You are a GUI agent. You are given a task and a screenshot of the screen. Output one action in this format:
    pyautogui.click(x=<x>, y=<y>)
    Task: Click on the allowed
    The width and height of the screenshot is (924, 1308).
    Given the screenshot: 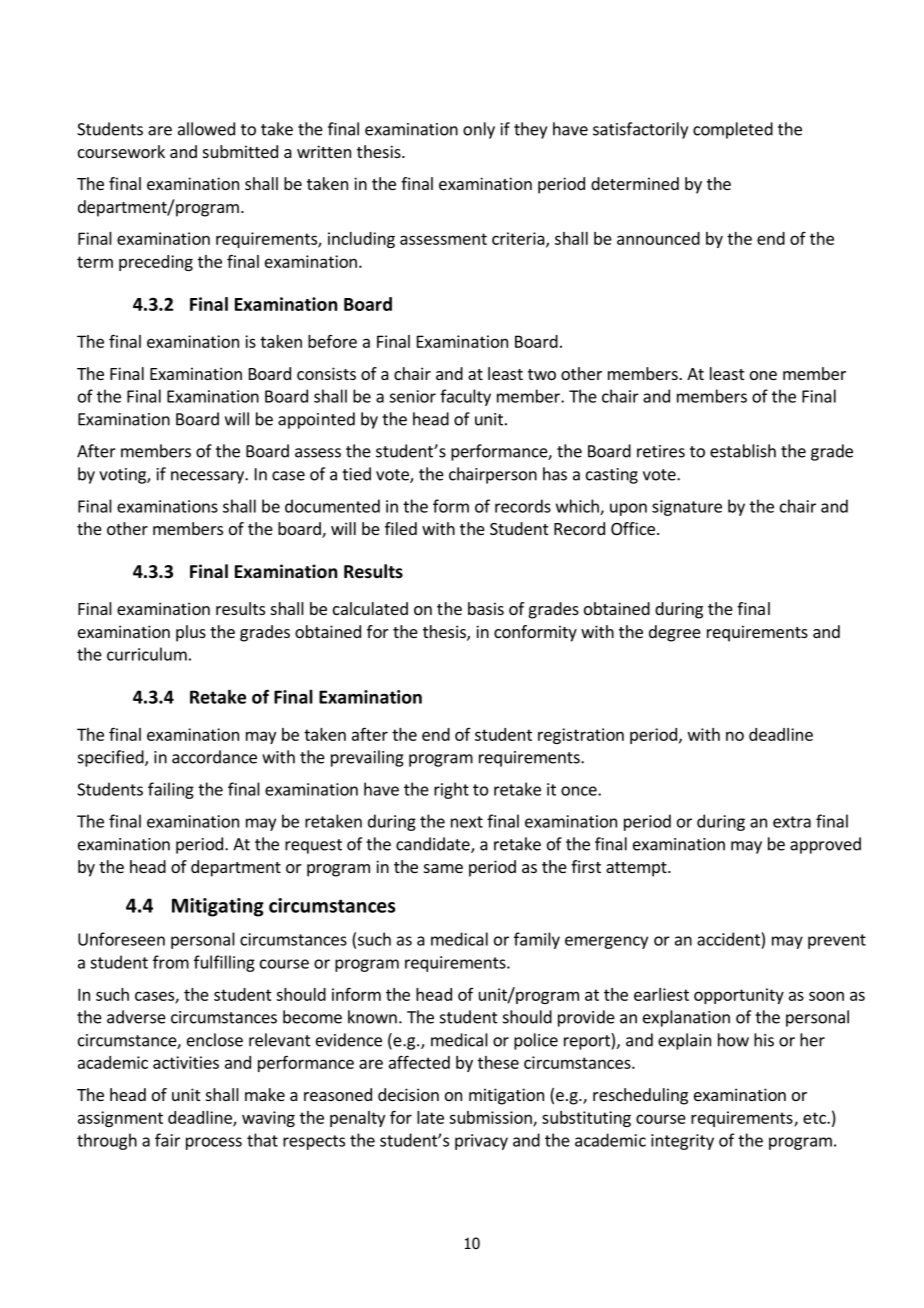 What is the action you would take?
    pyautogui.click(x=206, y=129)
